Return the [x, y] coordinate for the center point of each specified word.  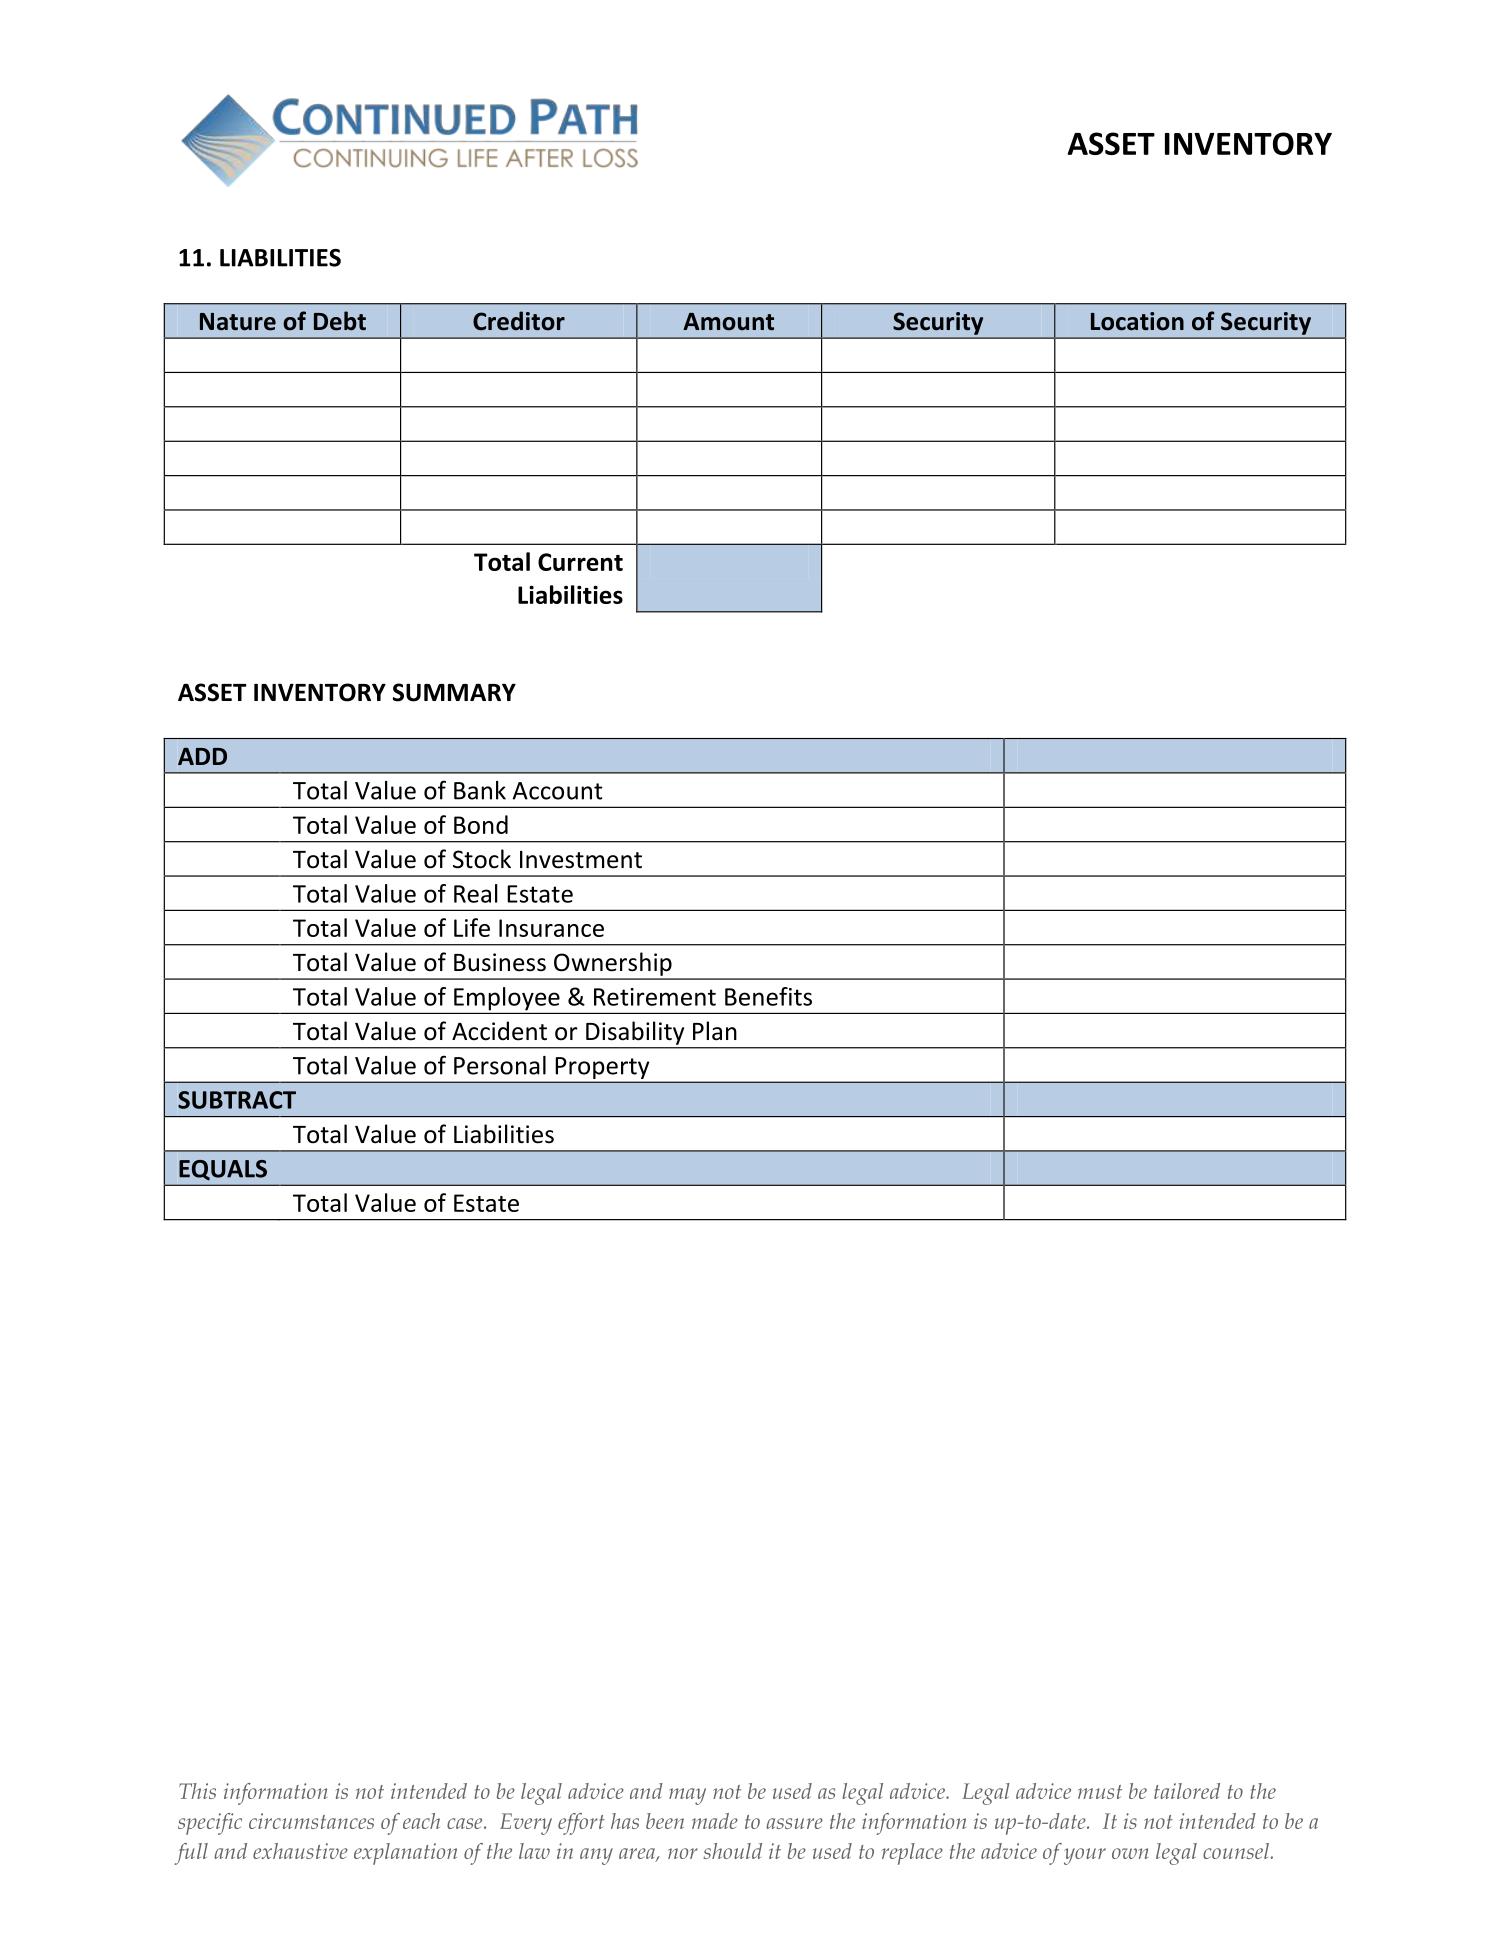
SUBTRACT [237, 1100]
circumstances [311, 1821]
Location [1137, 321]
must [1100, 1792]
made [715, 1821]
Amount [728, 322]
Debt [340, 321]
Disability [635, 1033]
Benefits [768, 996]
